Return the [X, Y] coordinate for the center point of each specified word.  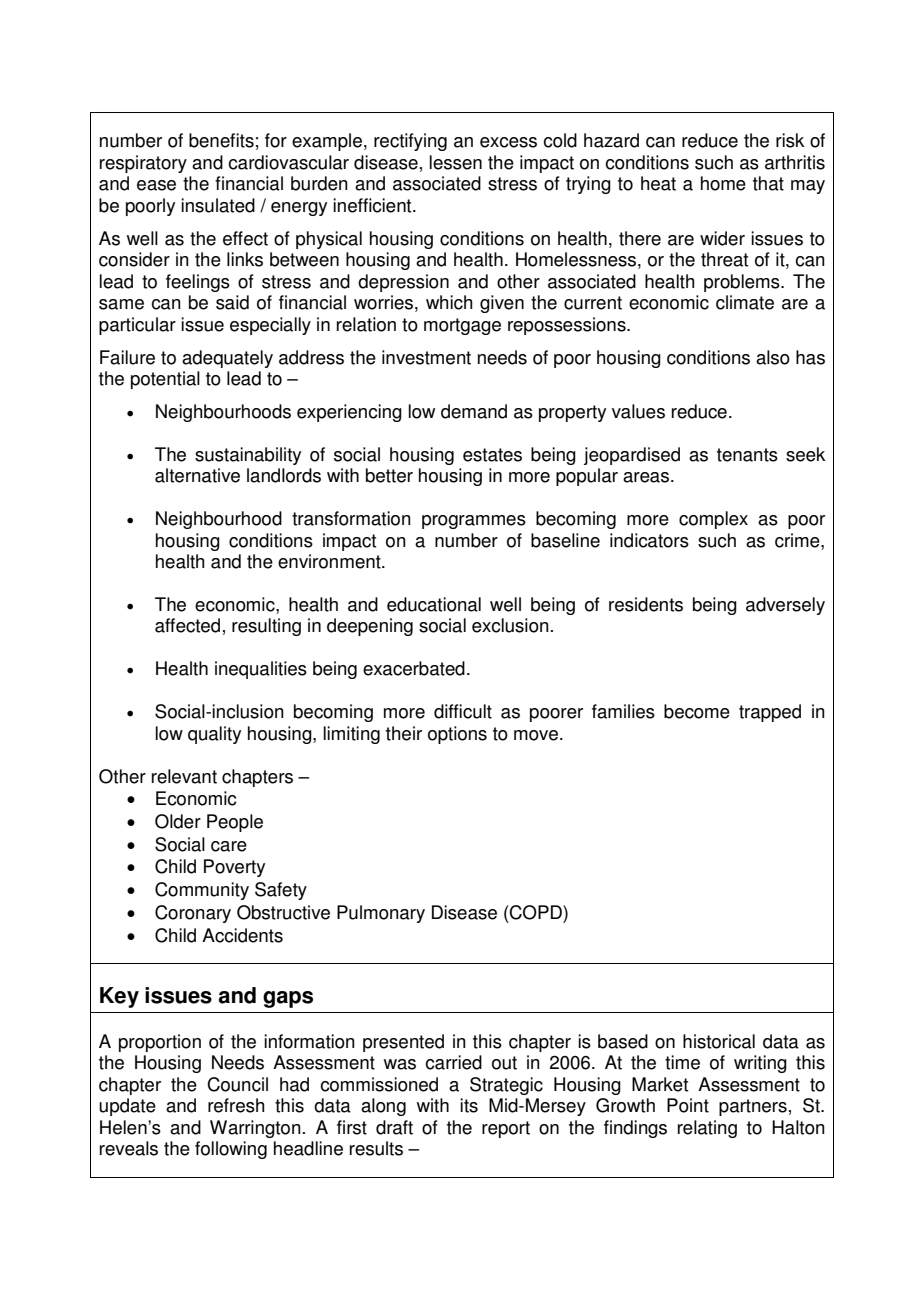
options [457, 735]
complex [713, 520]
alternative [197, 475]
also [773, 357]
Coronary [193, 914]
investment [426, 357]
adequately [227, 359]
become [697, 711]
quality [214, 735]
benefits [221, 140]
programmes [474, 522]
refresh [236, 1105]
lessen [456, 162]
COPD [536, 912]
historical [719, 1041]
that [768, 183]
